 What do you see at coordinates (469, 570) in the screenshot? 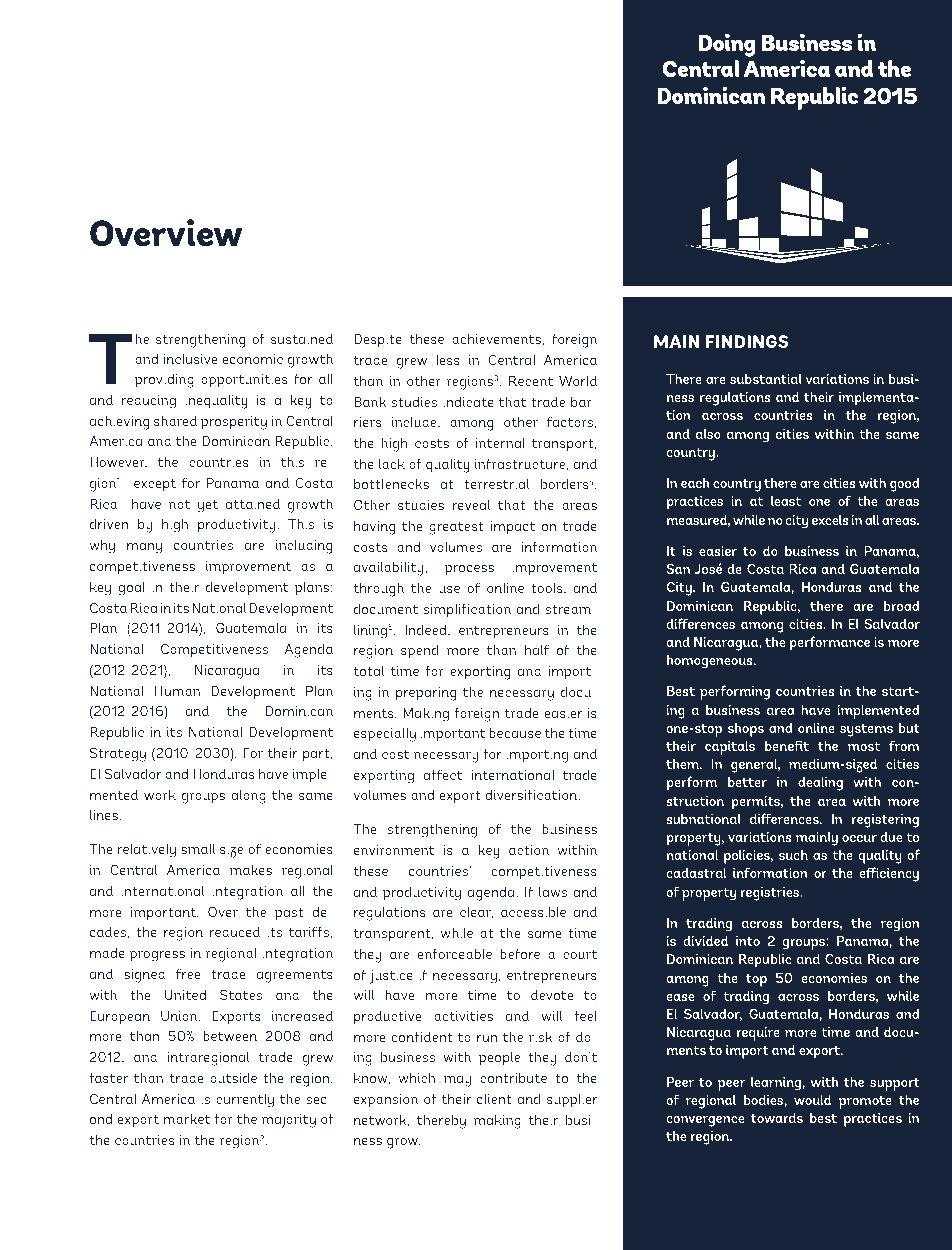
I see `process` at bounding box center [469, 570].
